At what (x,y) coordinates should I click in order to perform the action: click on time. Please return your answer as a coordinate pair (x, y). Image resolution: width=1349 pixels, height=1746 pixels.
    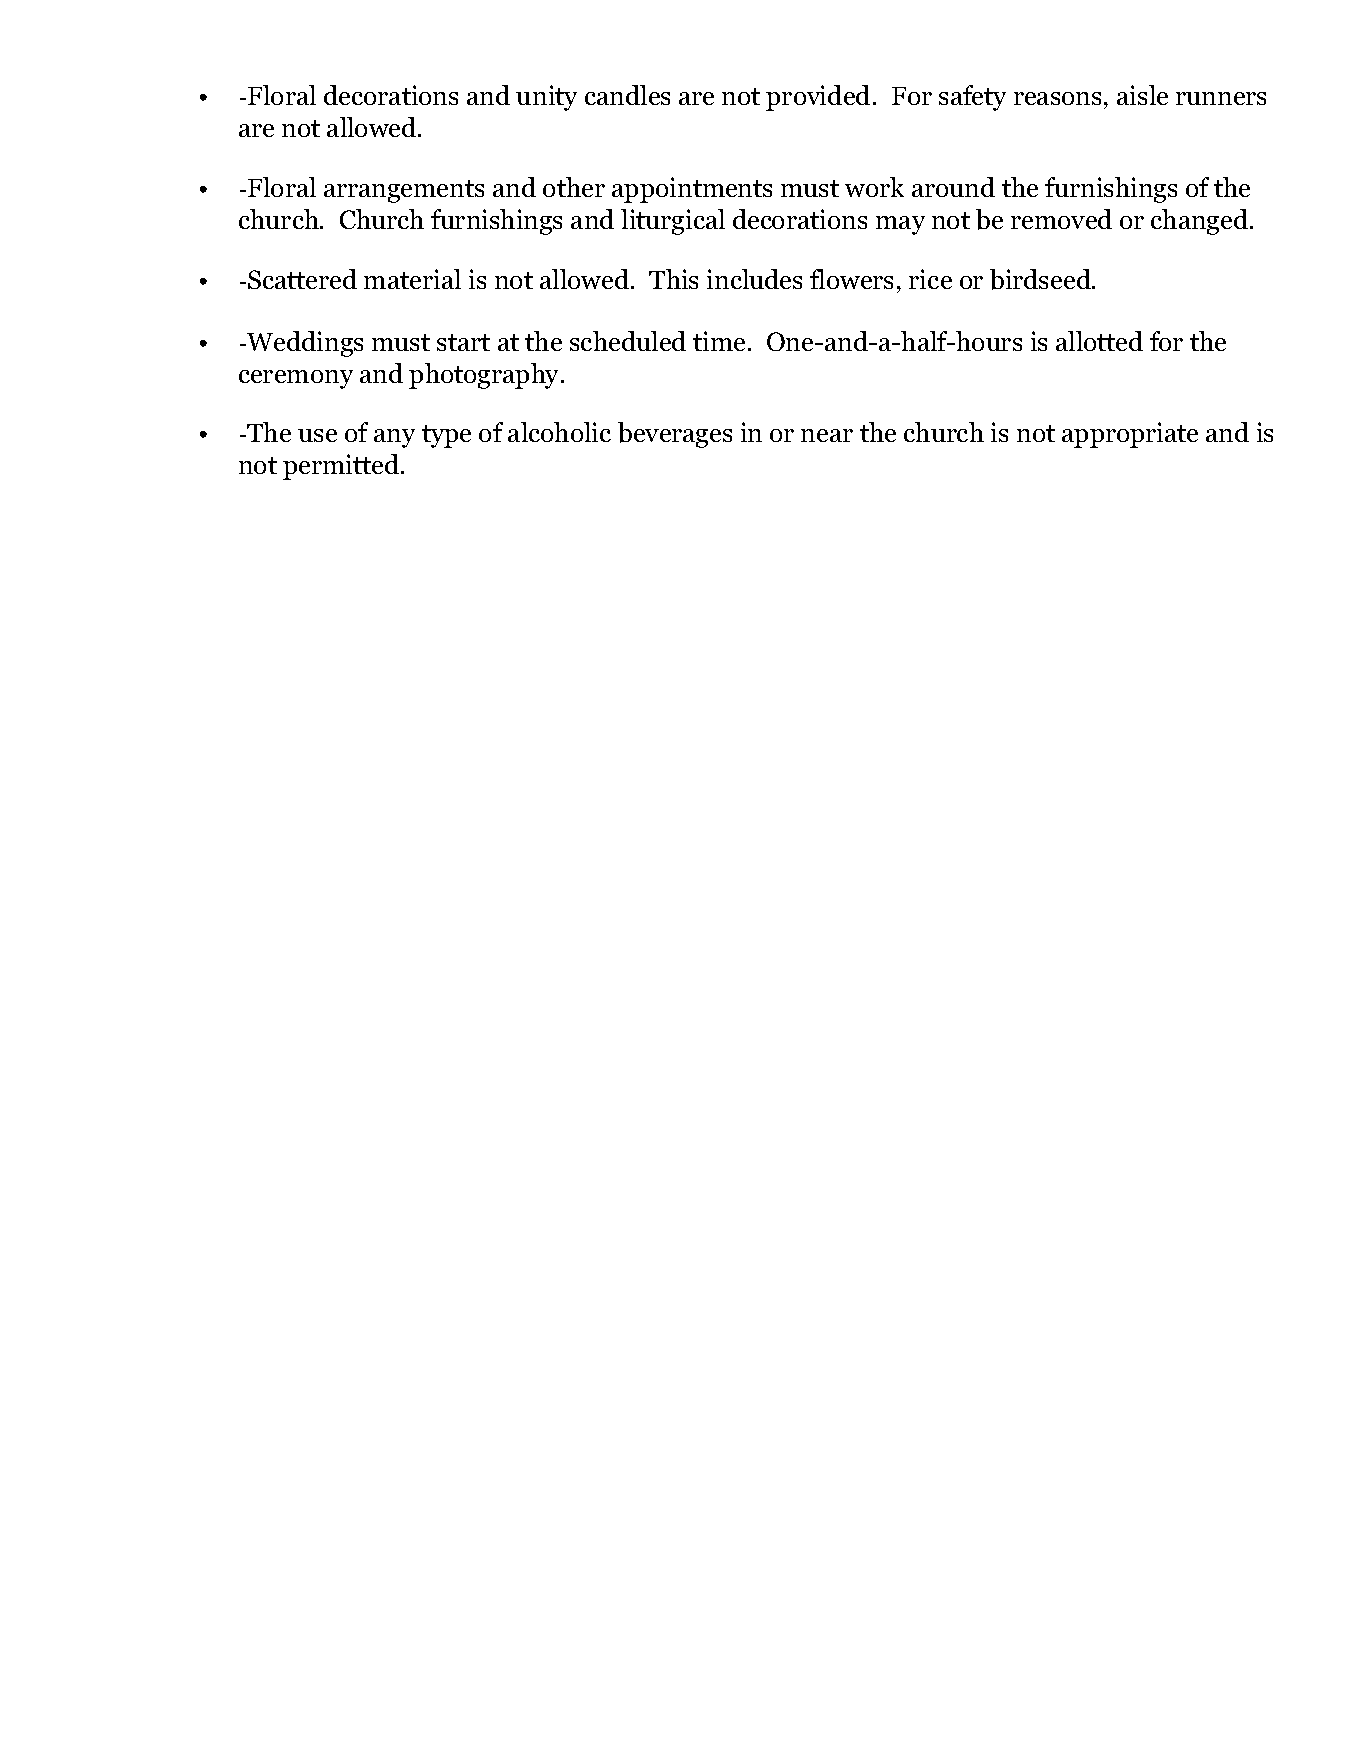
    Looking at the image, I should click on (719, 341).
